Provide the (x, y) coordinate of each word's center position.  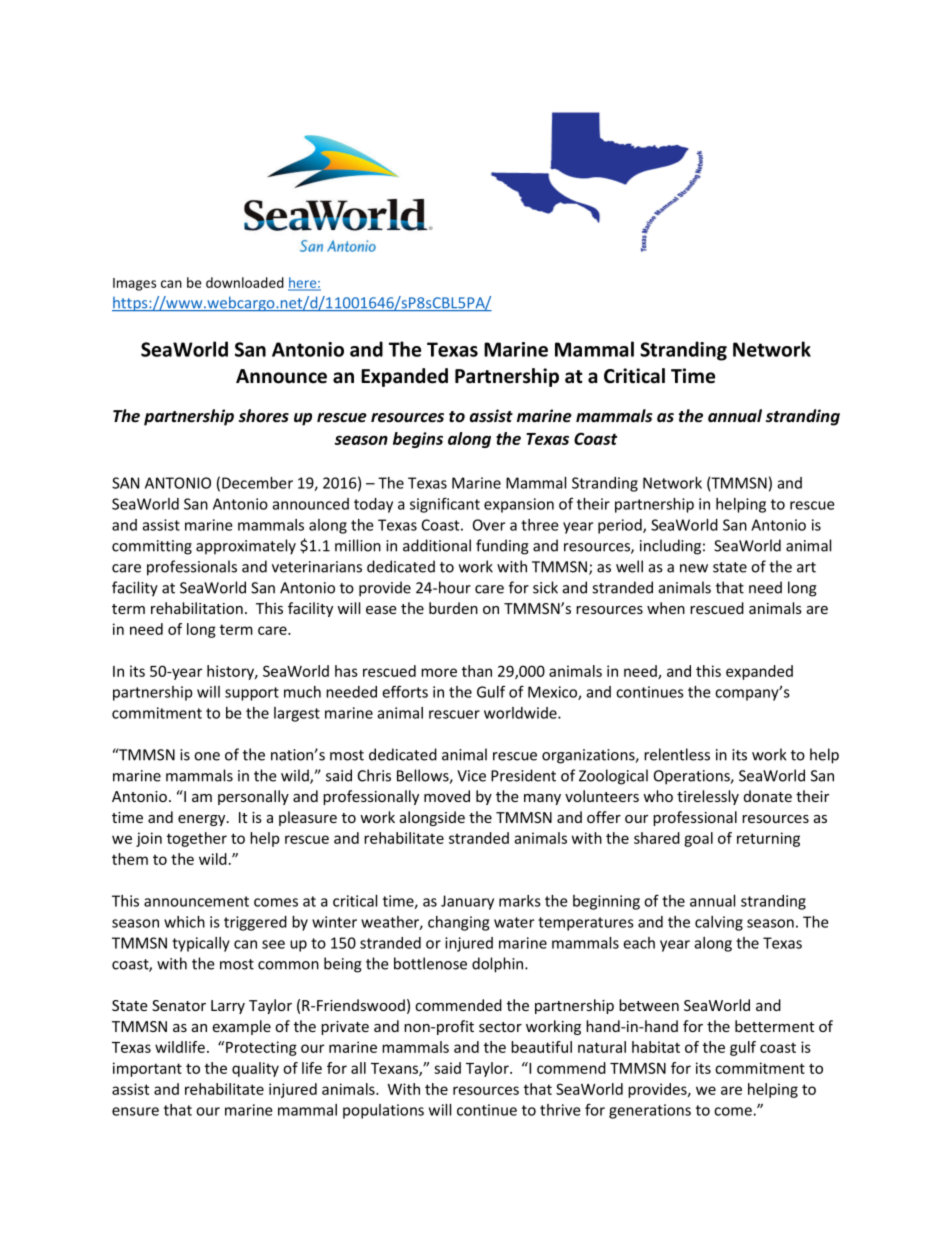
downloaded (245, 282)
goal (698, 839)
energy (203, 820)
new (694, 568)
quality (255, 1069)
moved (447, 796)
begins (418, 440)
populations (383, 1111)
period (621, 526)
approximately (246, 547)
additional (437, 545)
